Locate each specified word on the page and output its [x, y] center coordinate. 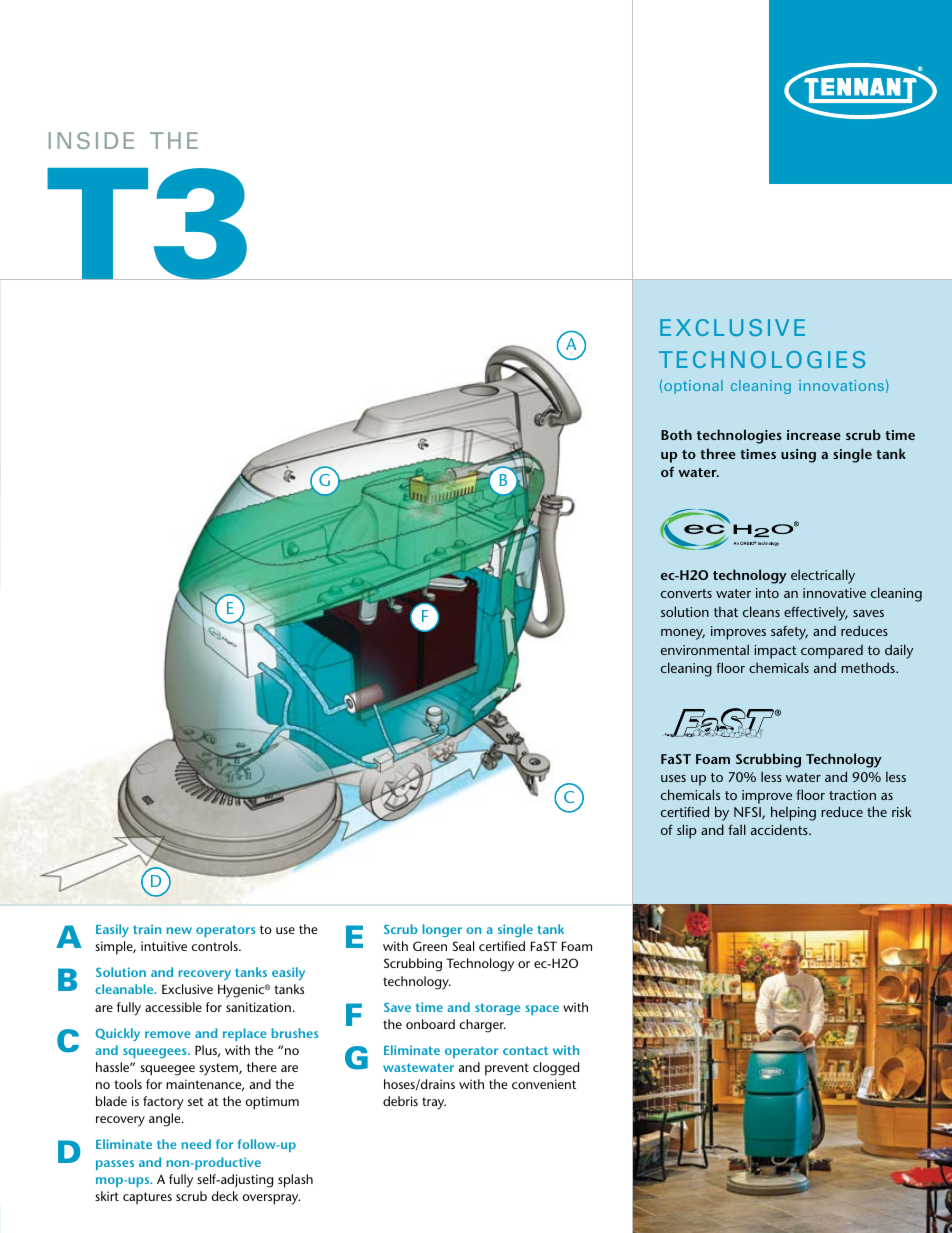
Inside [91, 140]
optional [693, 387]
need [196, 1144]
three [718, 453]
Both [676, 434]
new [179, 930]
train [147, 929]
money [683, 634]
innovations [841, 385]
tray [434, 1103]
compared [832, 652]
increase [814, 435]
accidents [780, 829]
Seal [463, 946]
